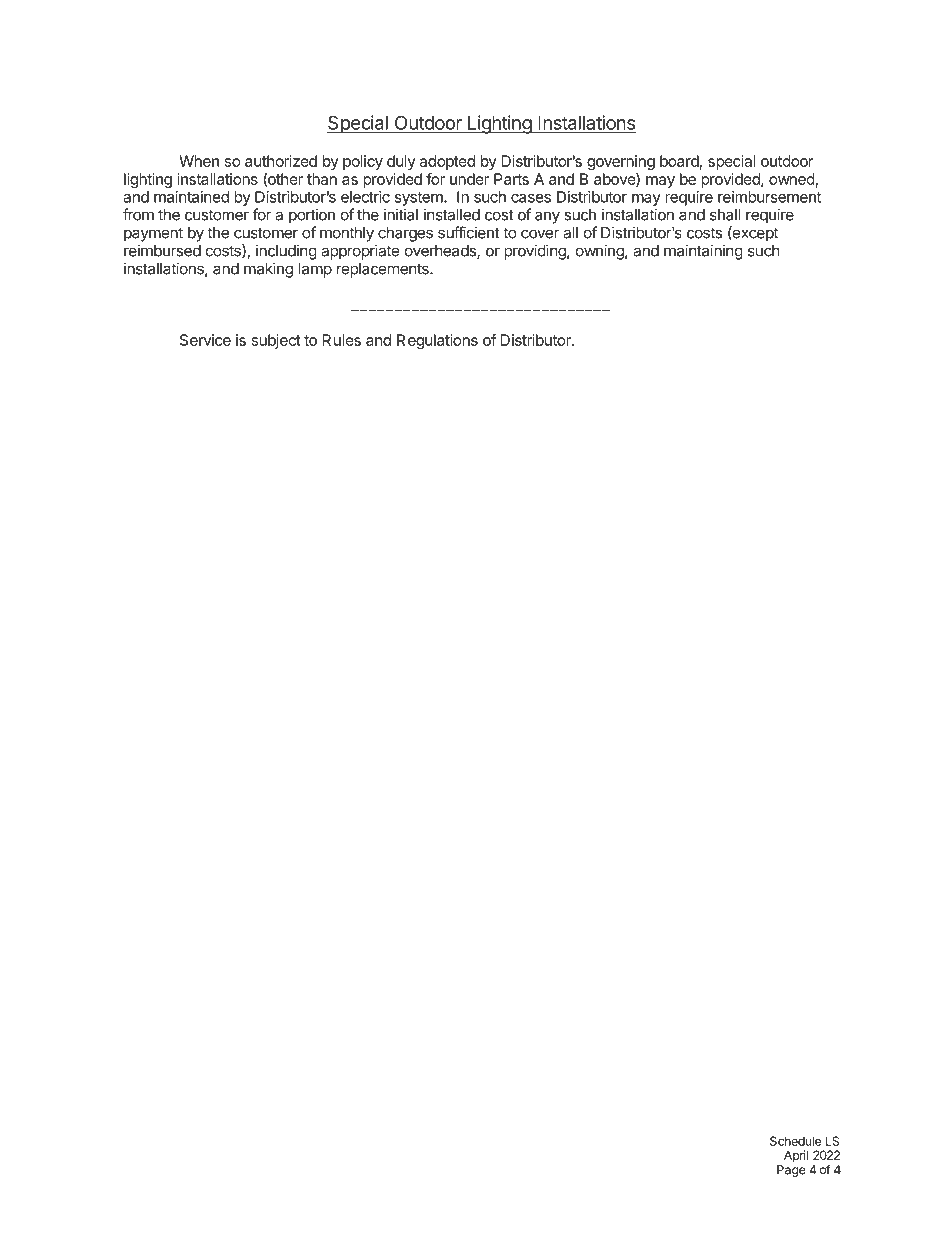 This page has width=952, height=1233. I want to click on maintained, so click(191, 197).
